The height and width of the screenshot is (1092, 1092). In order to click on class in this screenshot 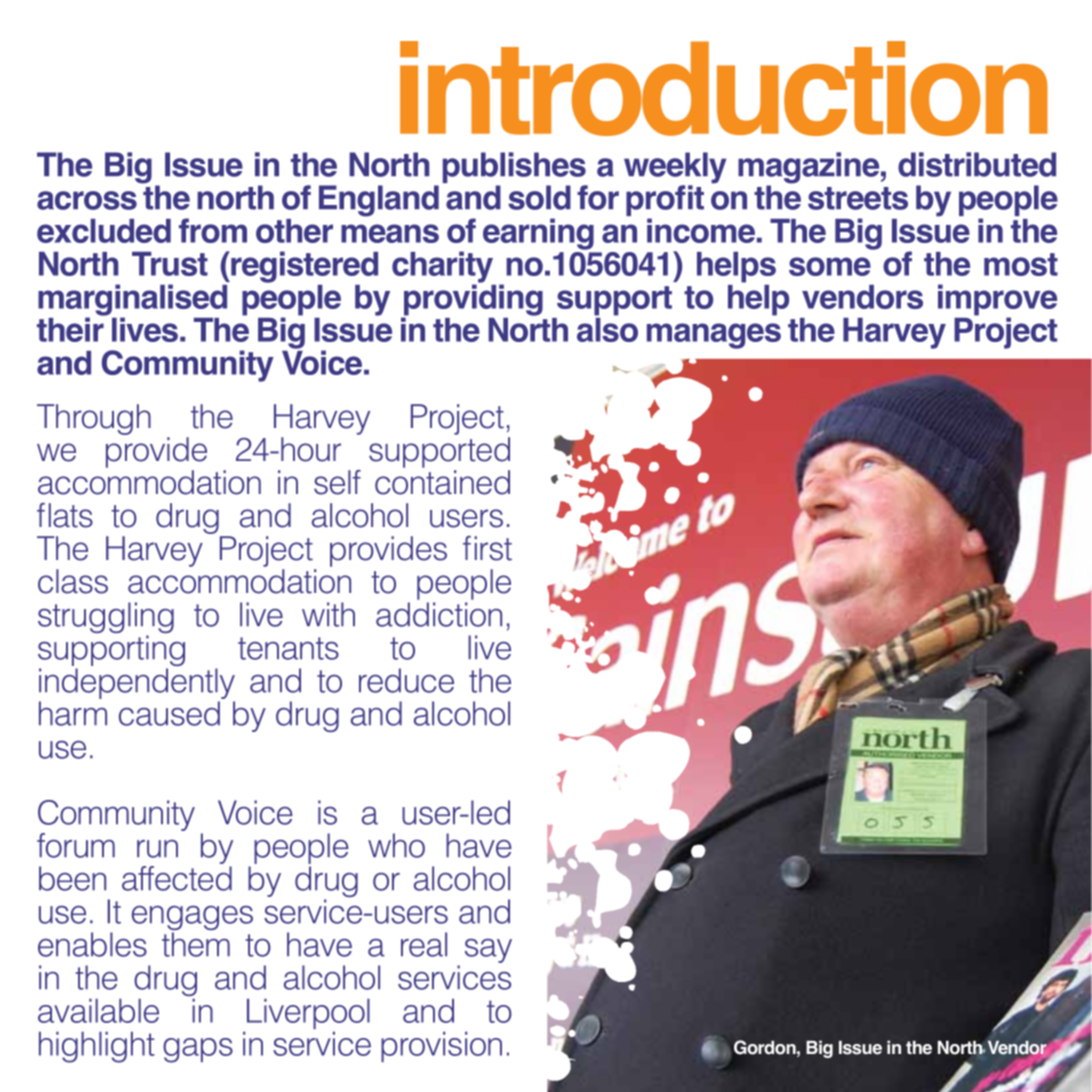, I will do `click(73, 581)`.
